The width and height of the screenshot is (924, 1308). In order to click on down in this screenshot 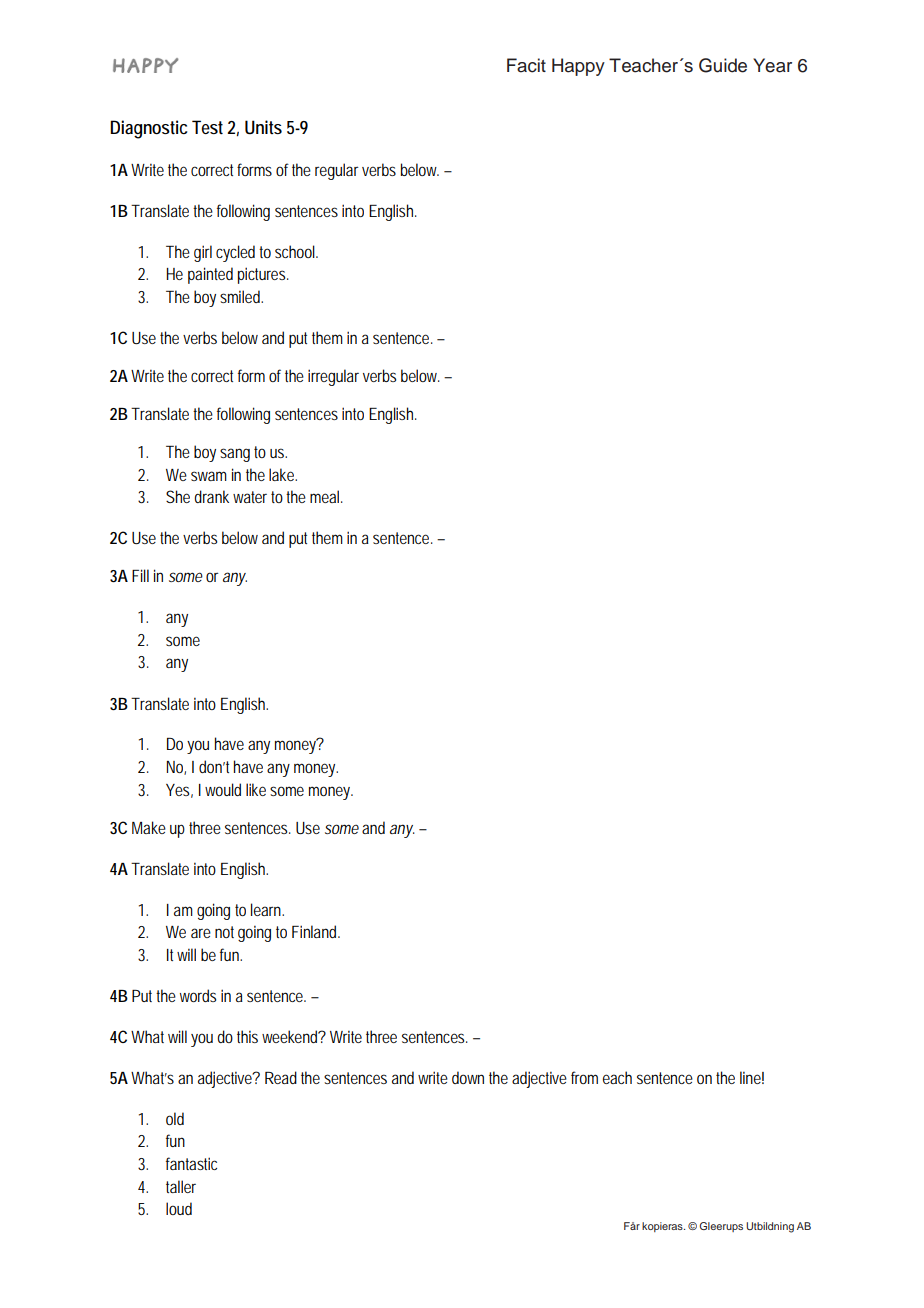, I will do `click(468, 1077)`.
